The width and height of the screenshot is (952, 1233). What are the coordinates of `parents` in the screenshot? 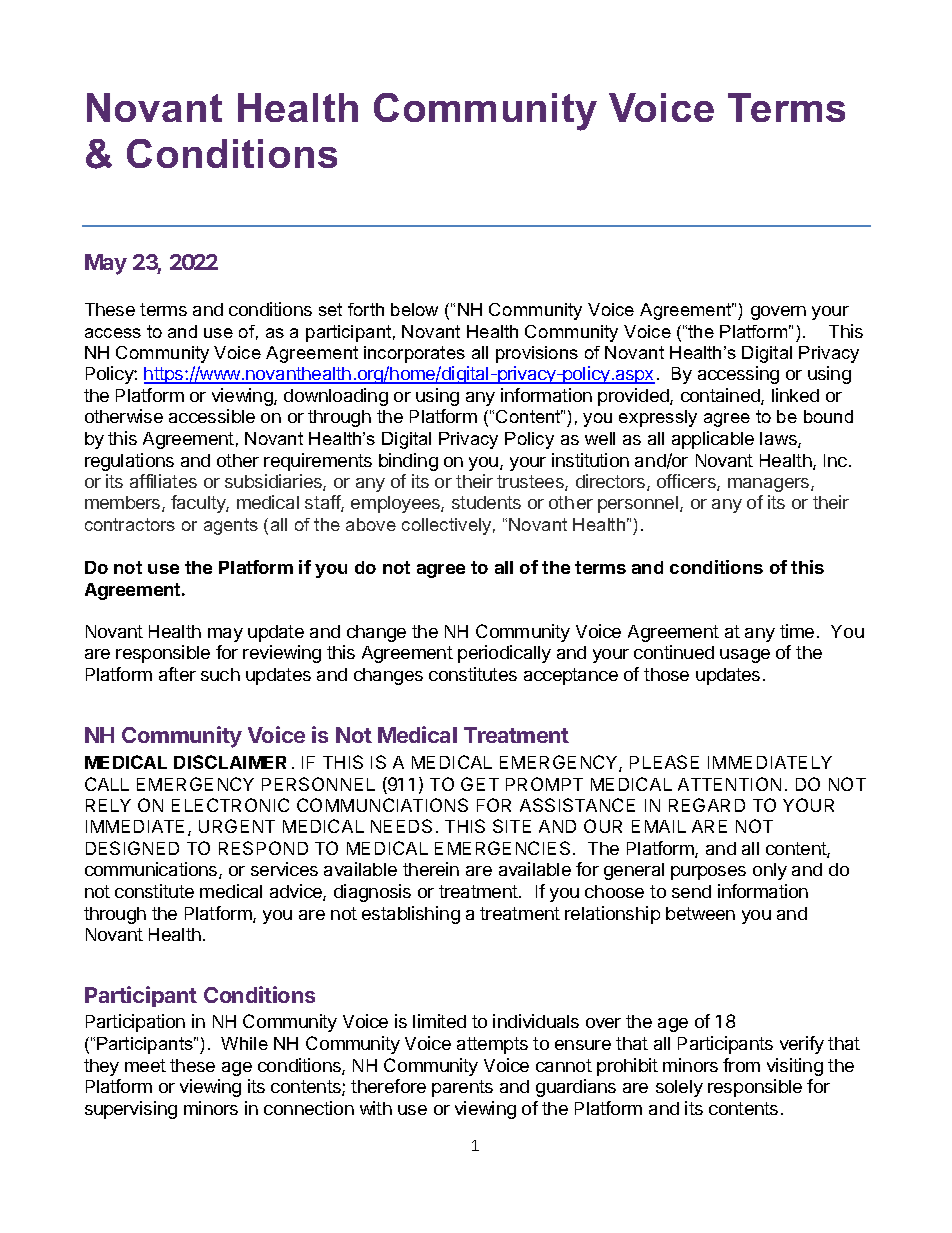 It's located at (462, 1088).
